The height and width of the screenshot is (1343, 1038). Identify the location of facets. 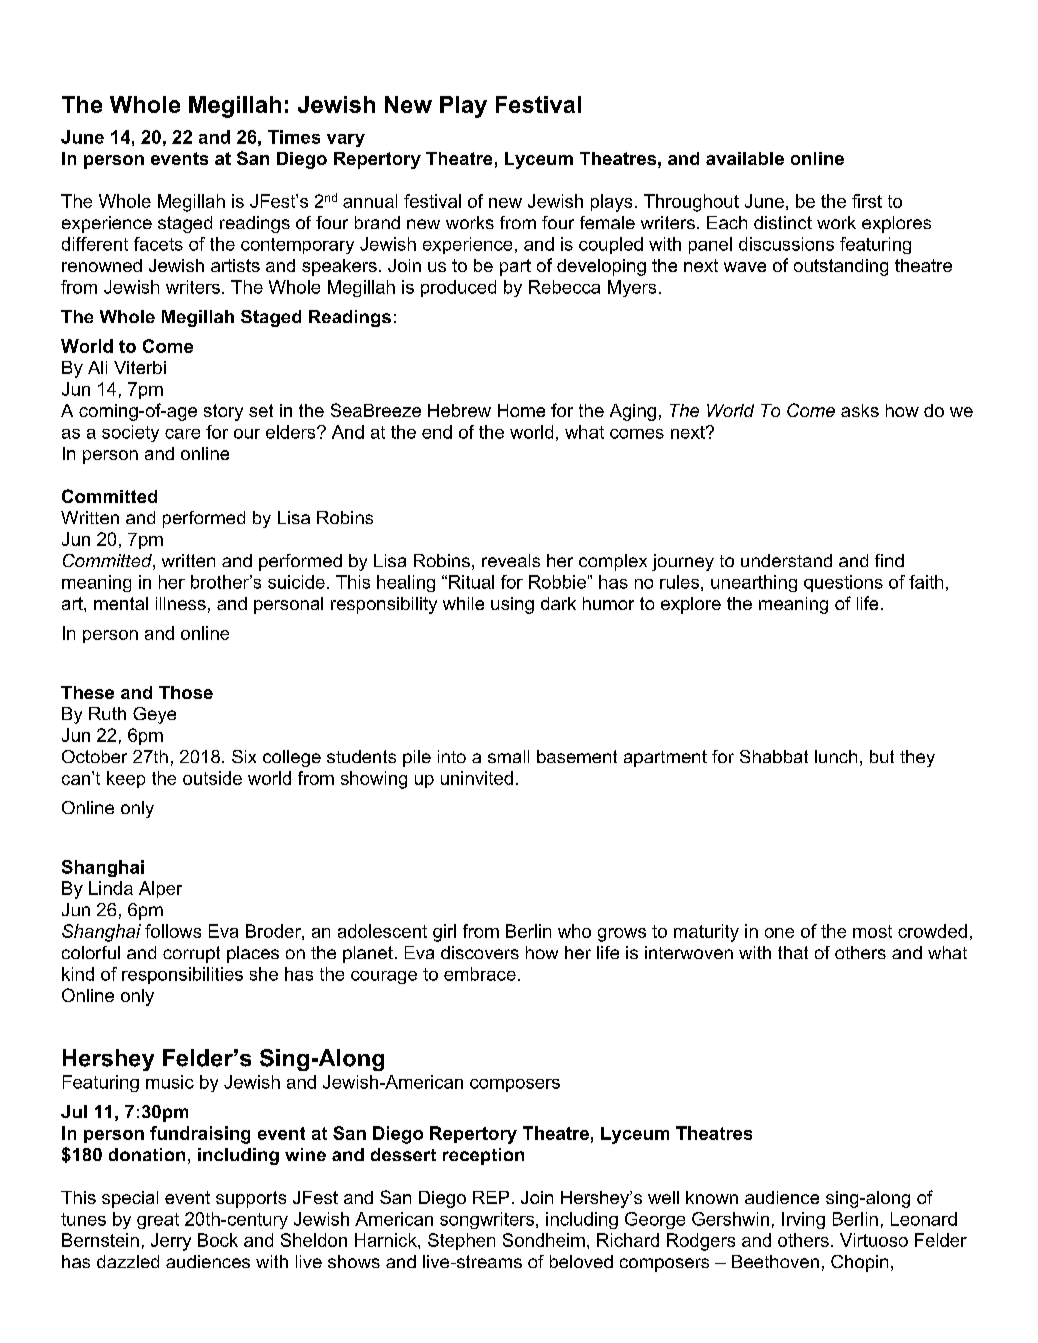
(158, 244).
